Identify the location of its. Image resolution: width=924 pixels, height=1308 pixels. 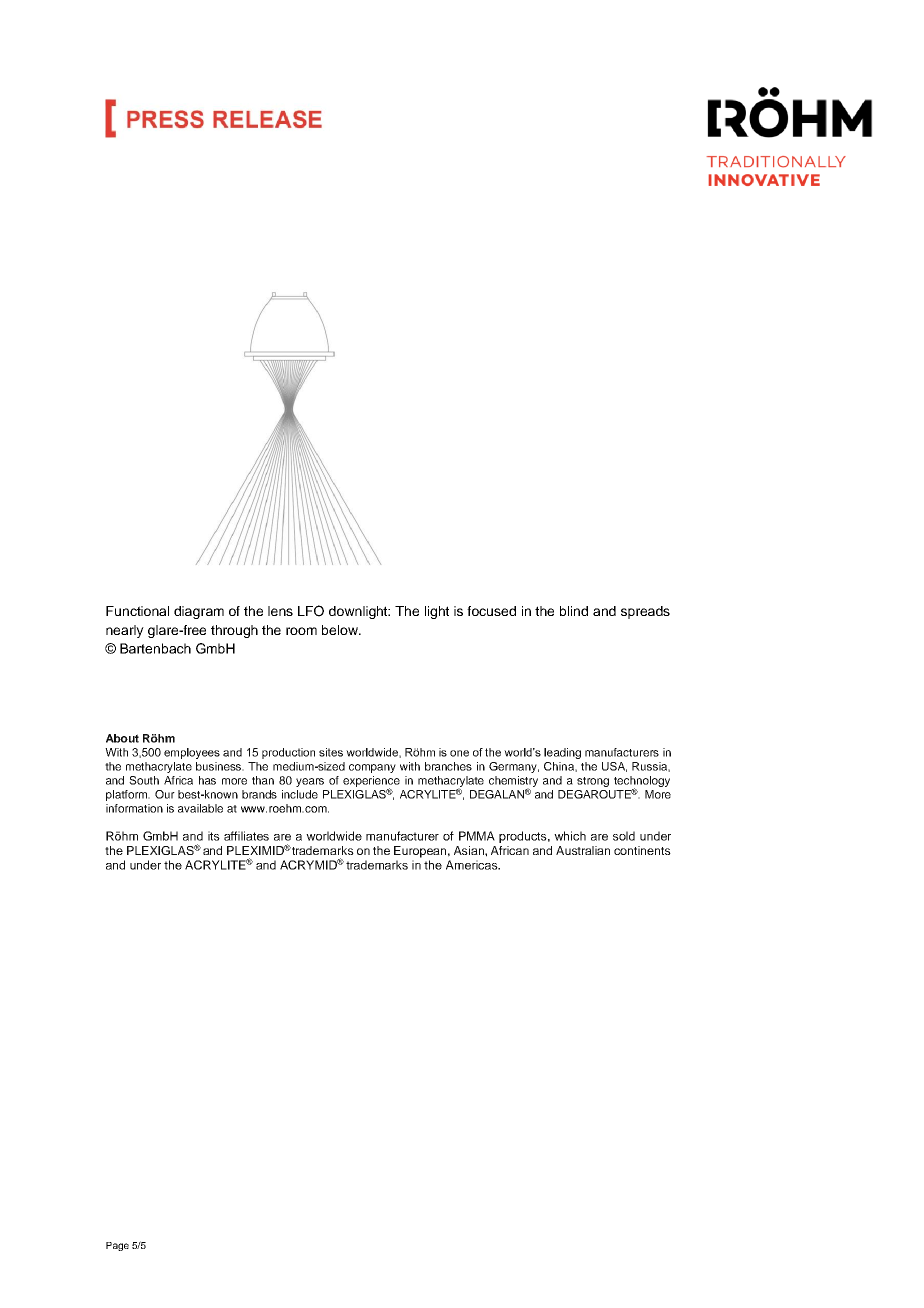
(214, 836).
